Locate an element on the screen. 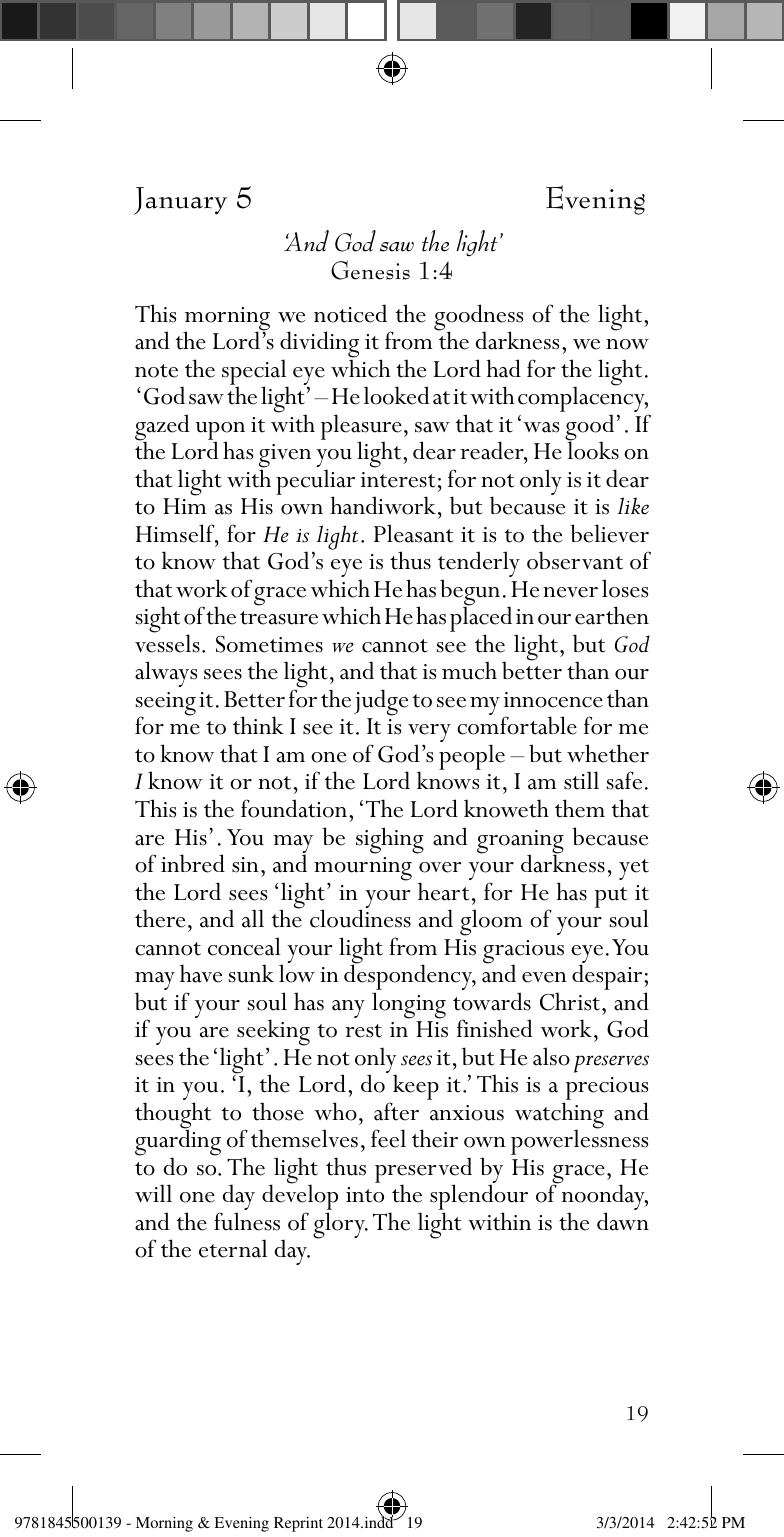 This screenshot has height=1537, width=784. January is located at coordinates (180, 201).
